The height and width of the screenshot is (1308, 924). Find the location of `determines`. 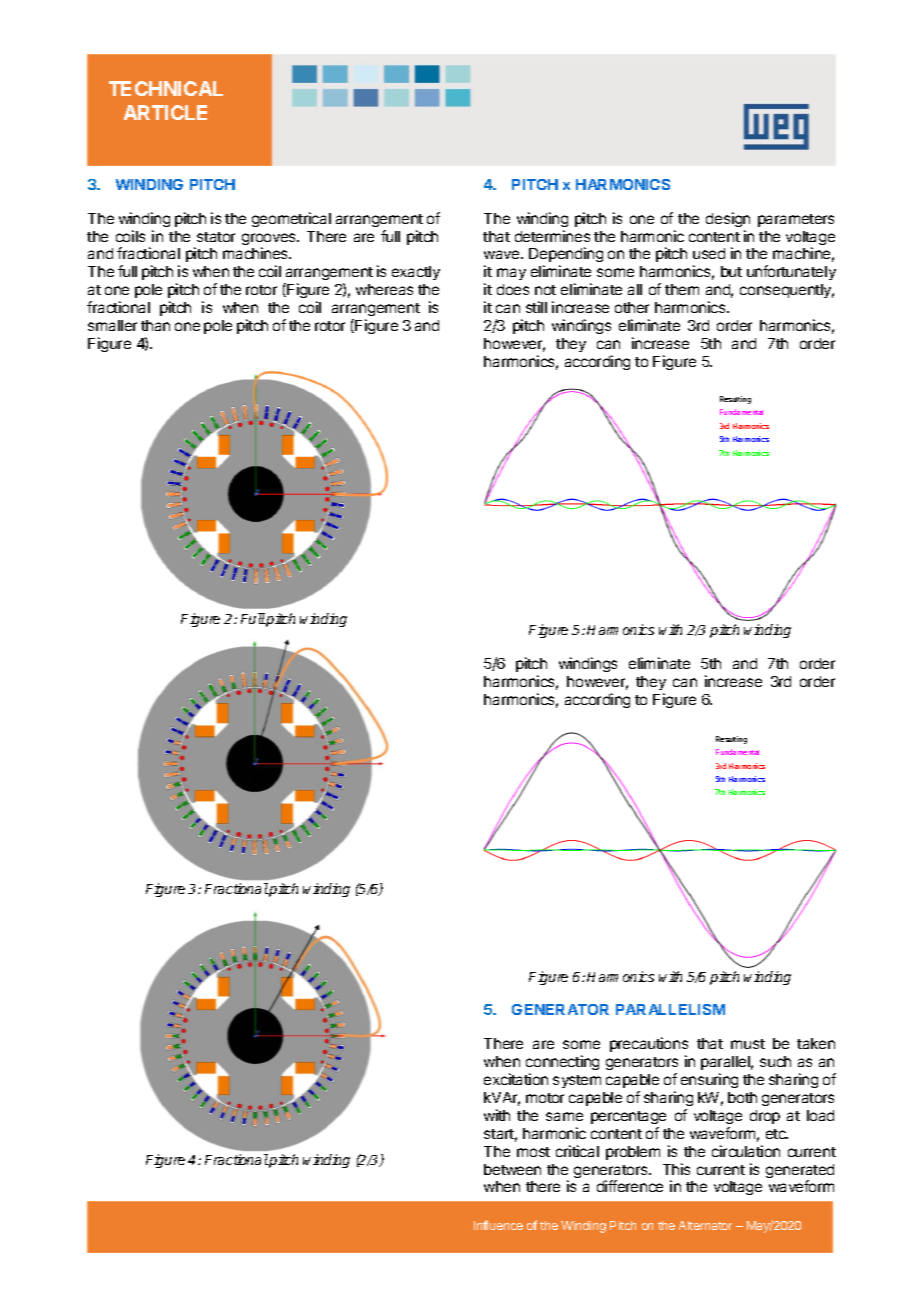

determines is located at coordinates (552, 236).
